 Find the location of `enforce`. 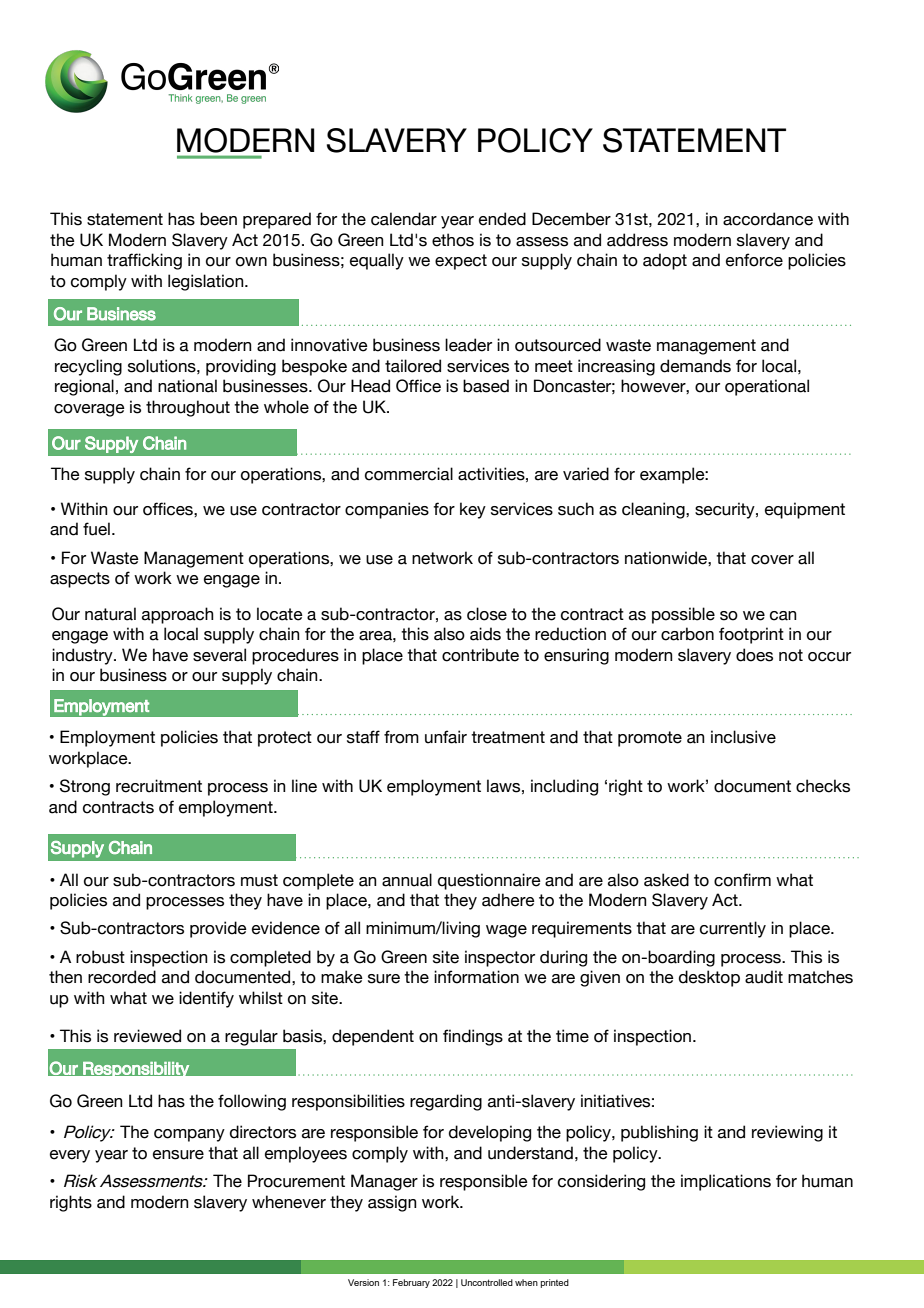

enforce is located at coordinates (754, 260).
